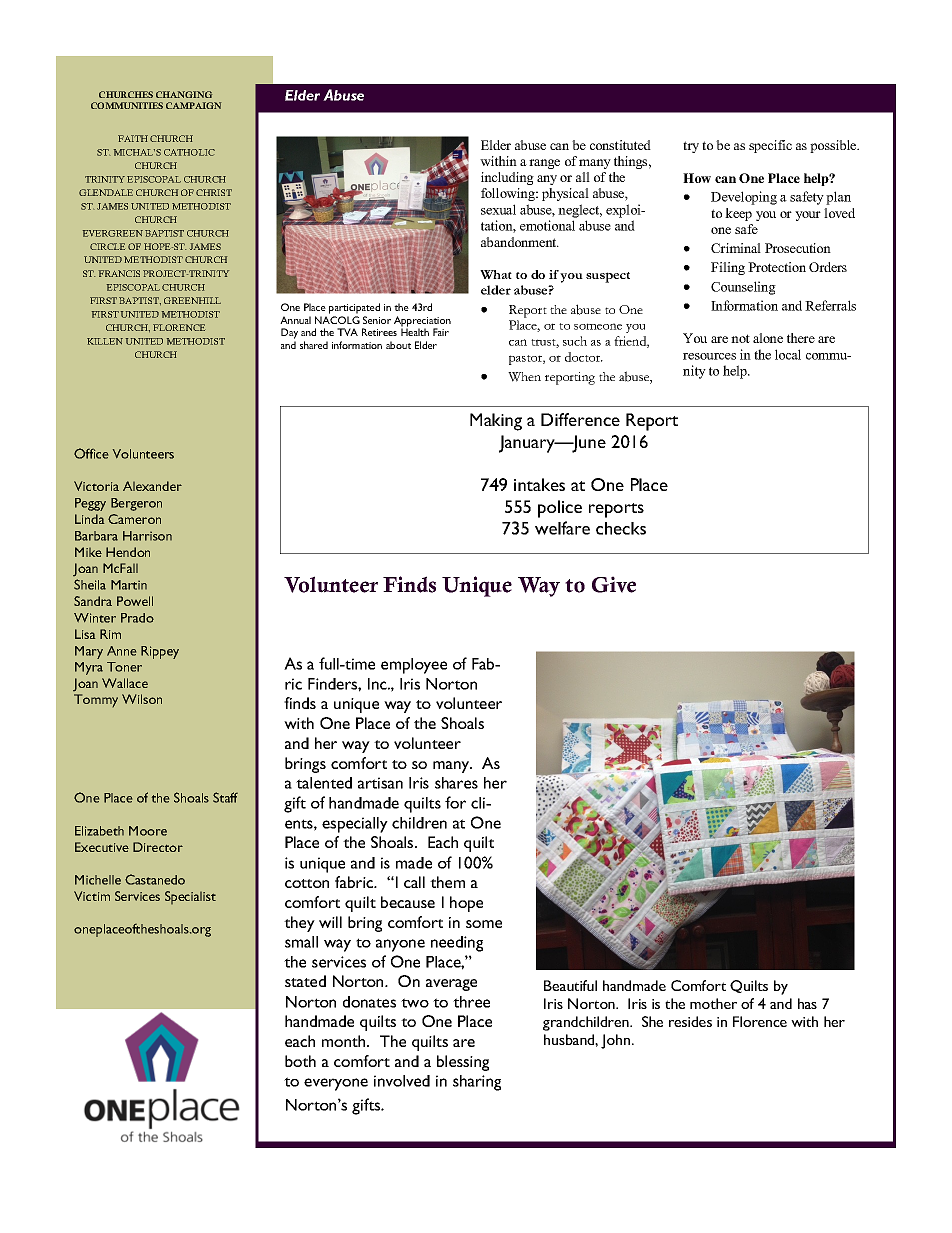 The width and height of the screenshot is (952, 1233). I want to click on both, so click(300, 1061).
